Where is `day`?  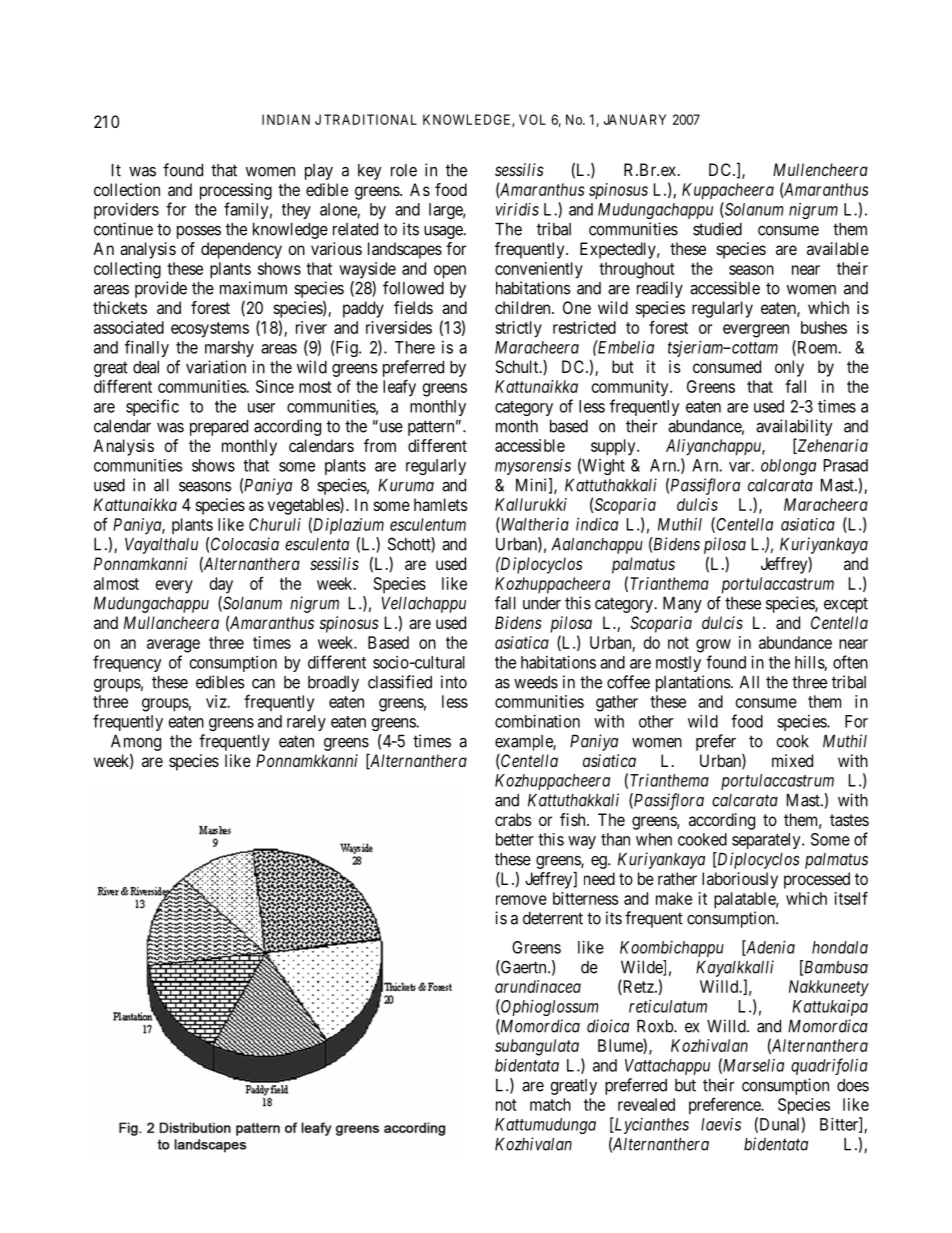
day is located at coordinates (221, 585).
